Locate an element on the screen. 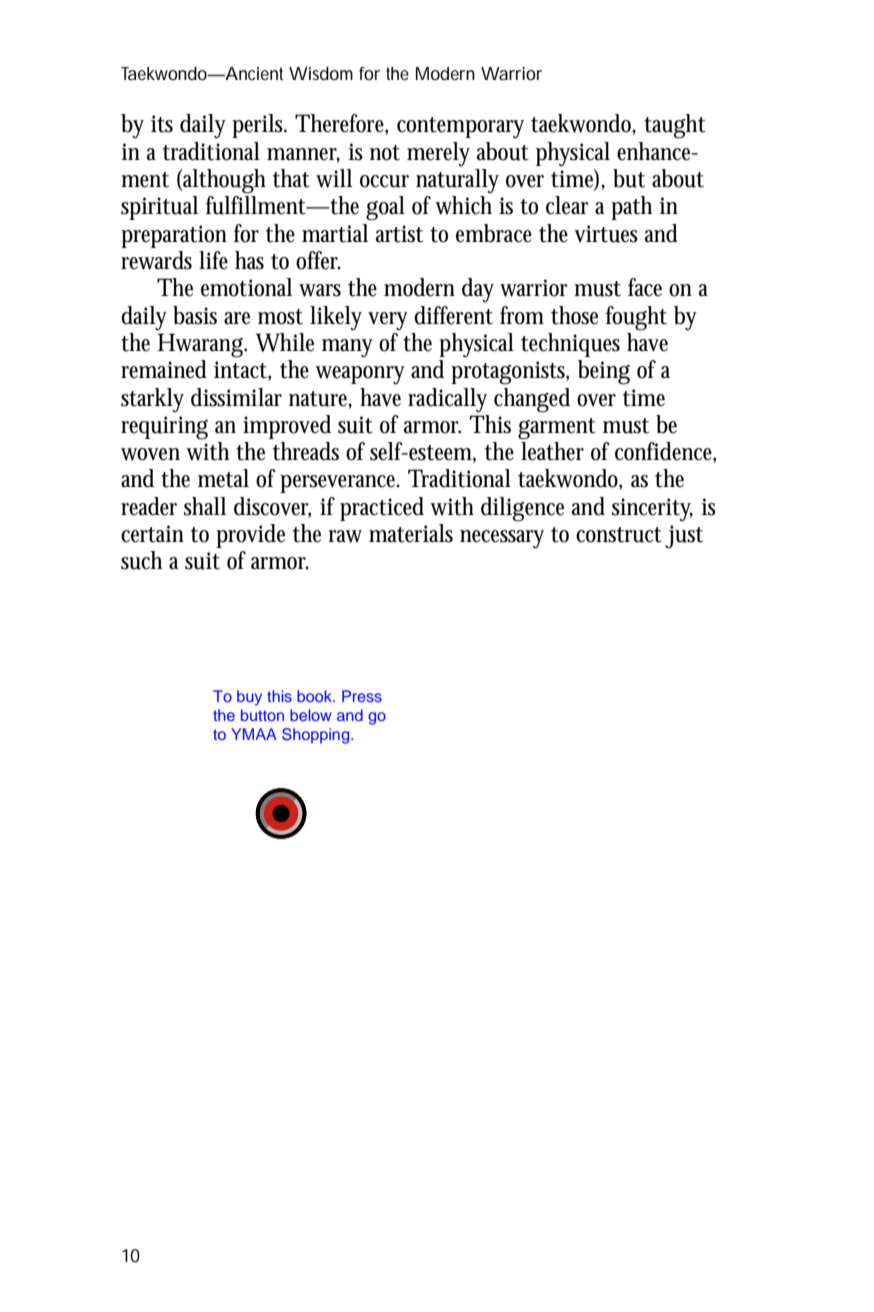 The width and height of the screenshot is (874, 1312). goal is located at coordinates (385, 208).
